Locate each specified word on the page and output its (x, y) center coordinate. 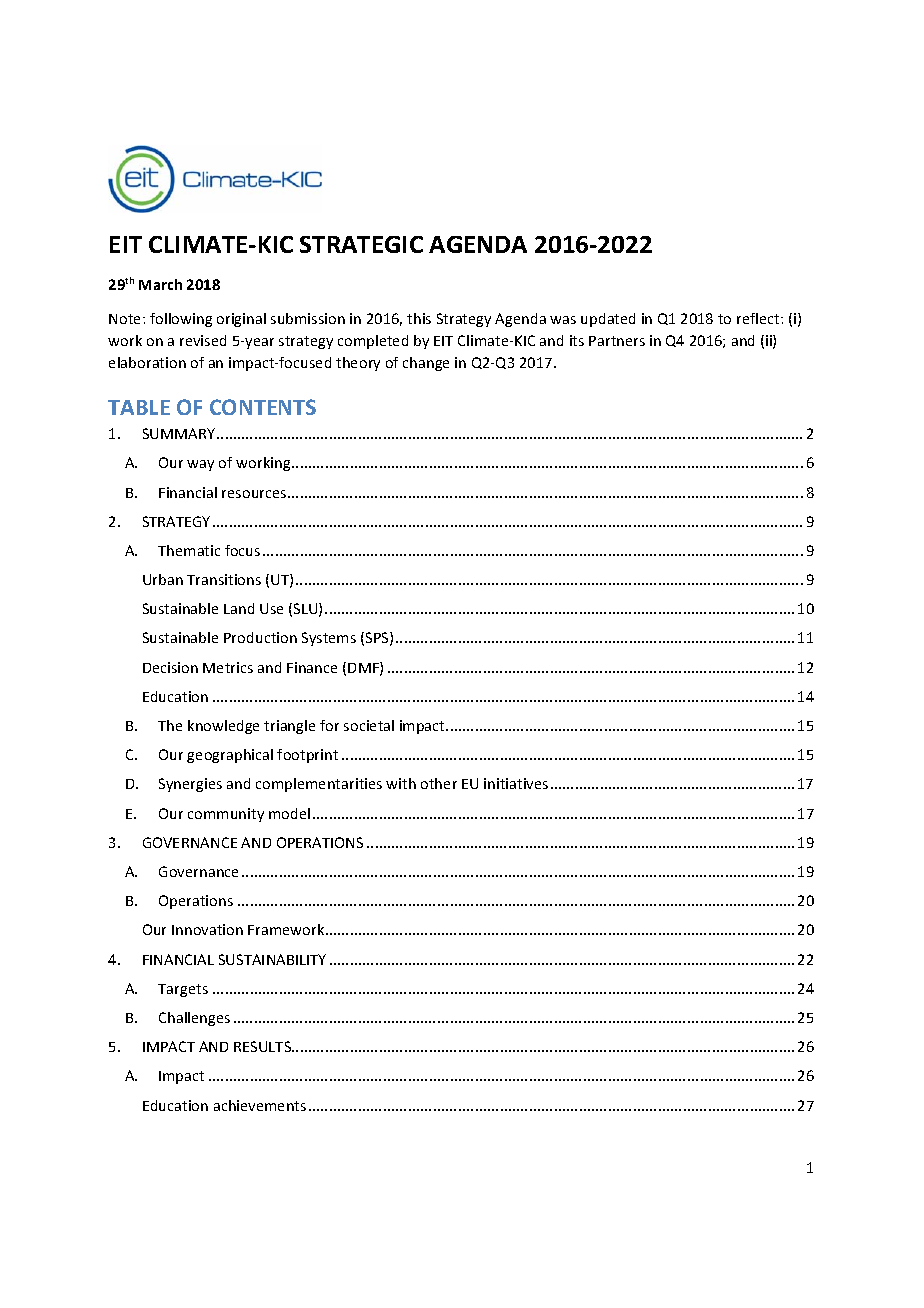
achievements (260, 1105)
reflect (759, 318)
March (160, 284)
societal (369, 725)
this (419, 318)
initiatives (516, 783)
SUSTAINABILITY (272, 959)
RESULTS (264, 1046)
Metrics (228, 667)
